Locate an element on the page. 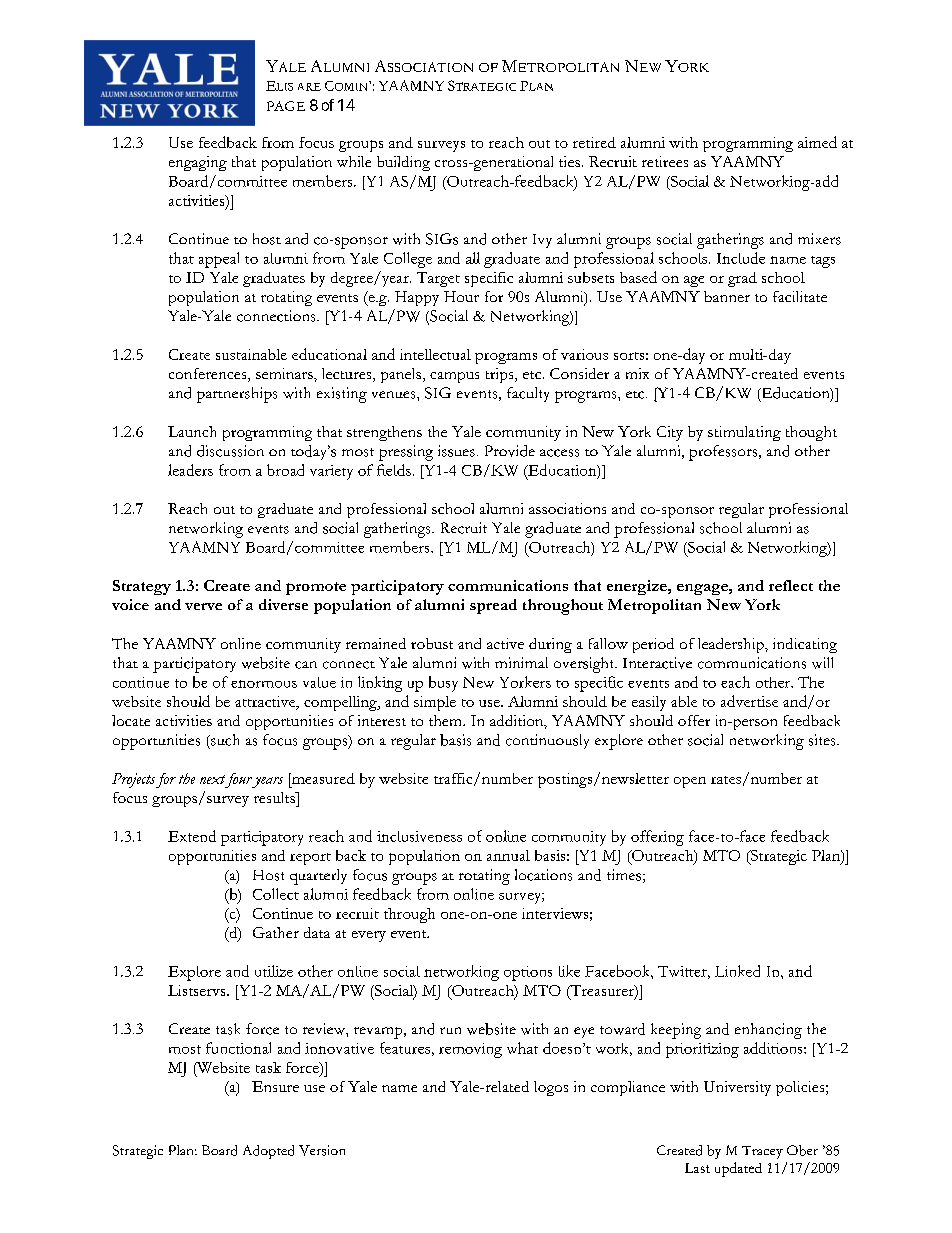  Extend is located at coordinates (192, 836).
